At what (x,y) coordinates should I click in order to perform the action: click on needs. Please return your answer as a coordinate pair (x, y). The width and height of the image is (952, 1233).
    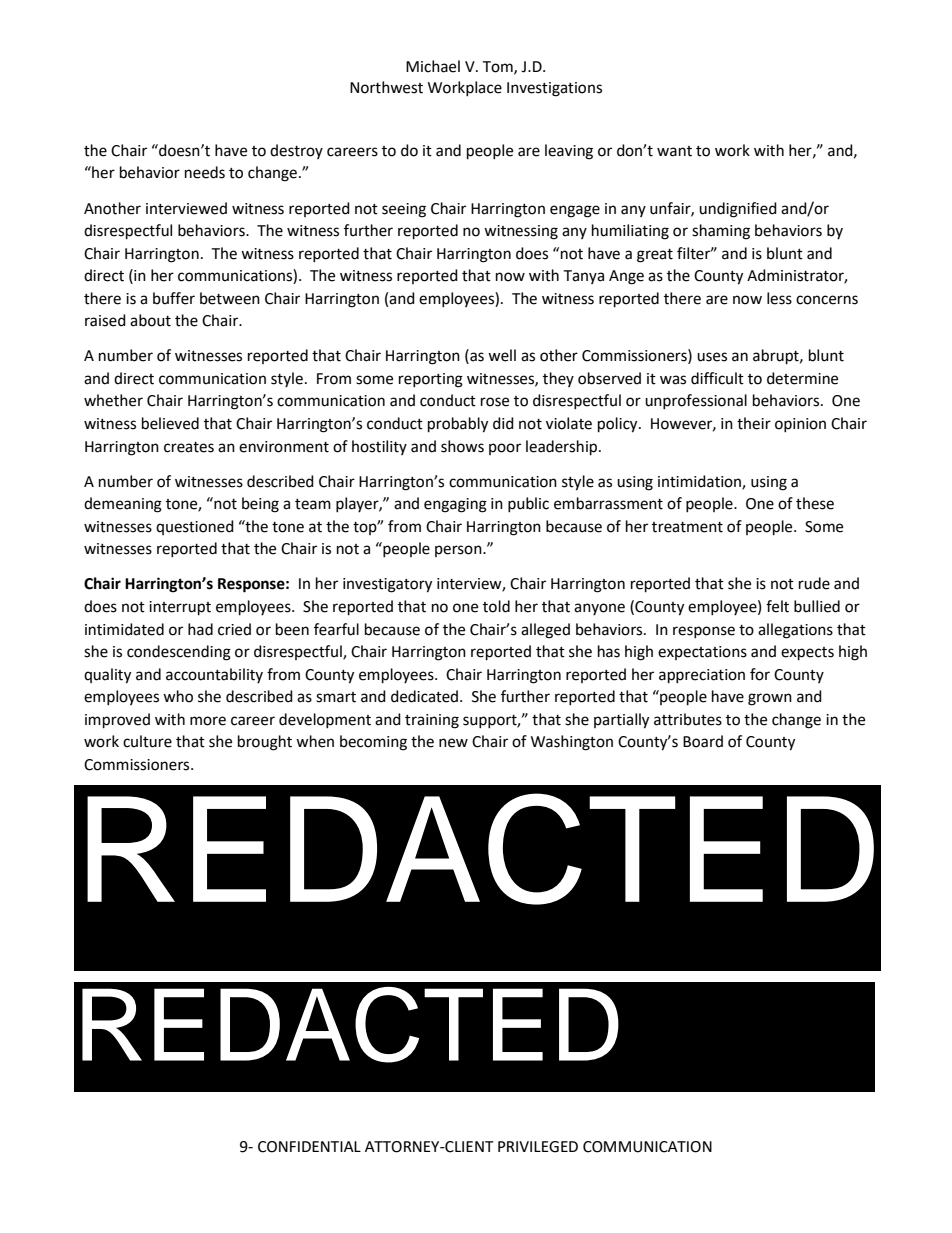
    Looking at the image, I should click on (205, 172).
